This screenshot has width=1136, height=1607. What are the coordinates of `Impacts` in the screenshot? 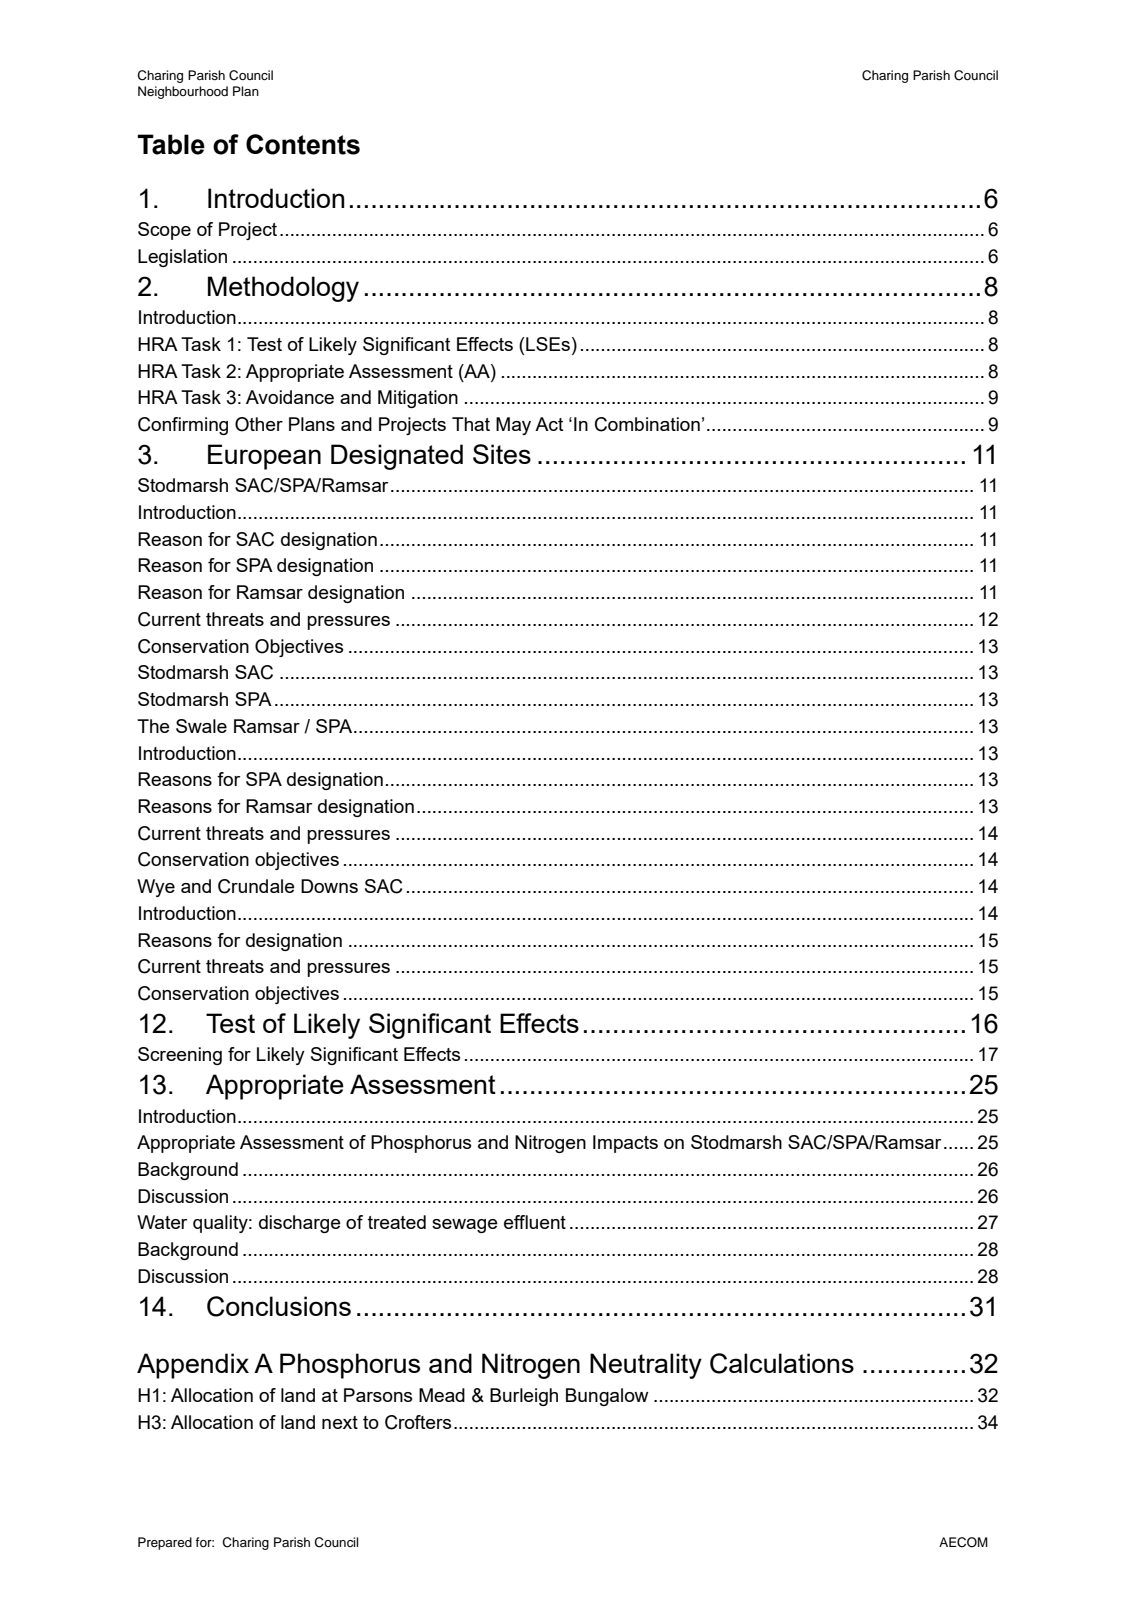 It's located at (625, 1144).
